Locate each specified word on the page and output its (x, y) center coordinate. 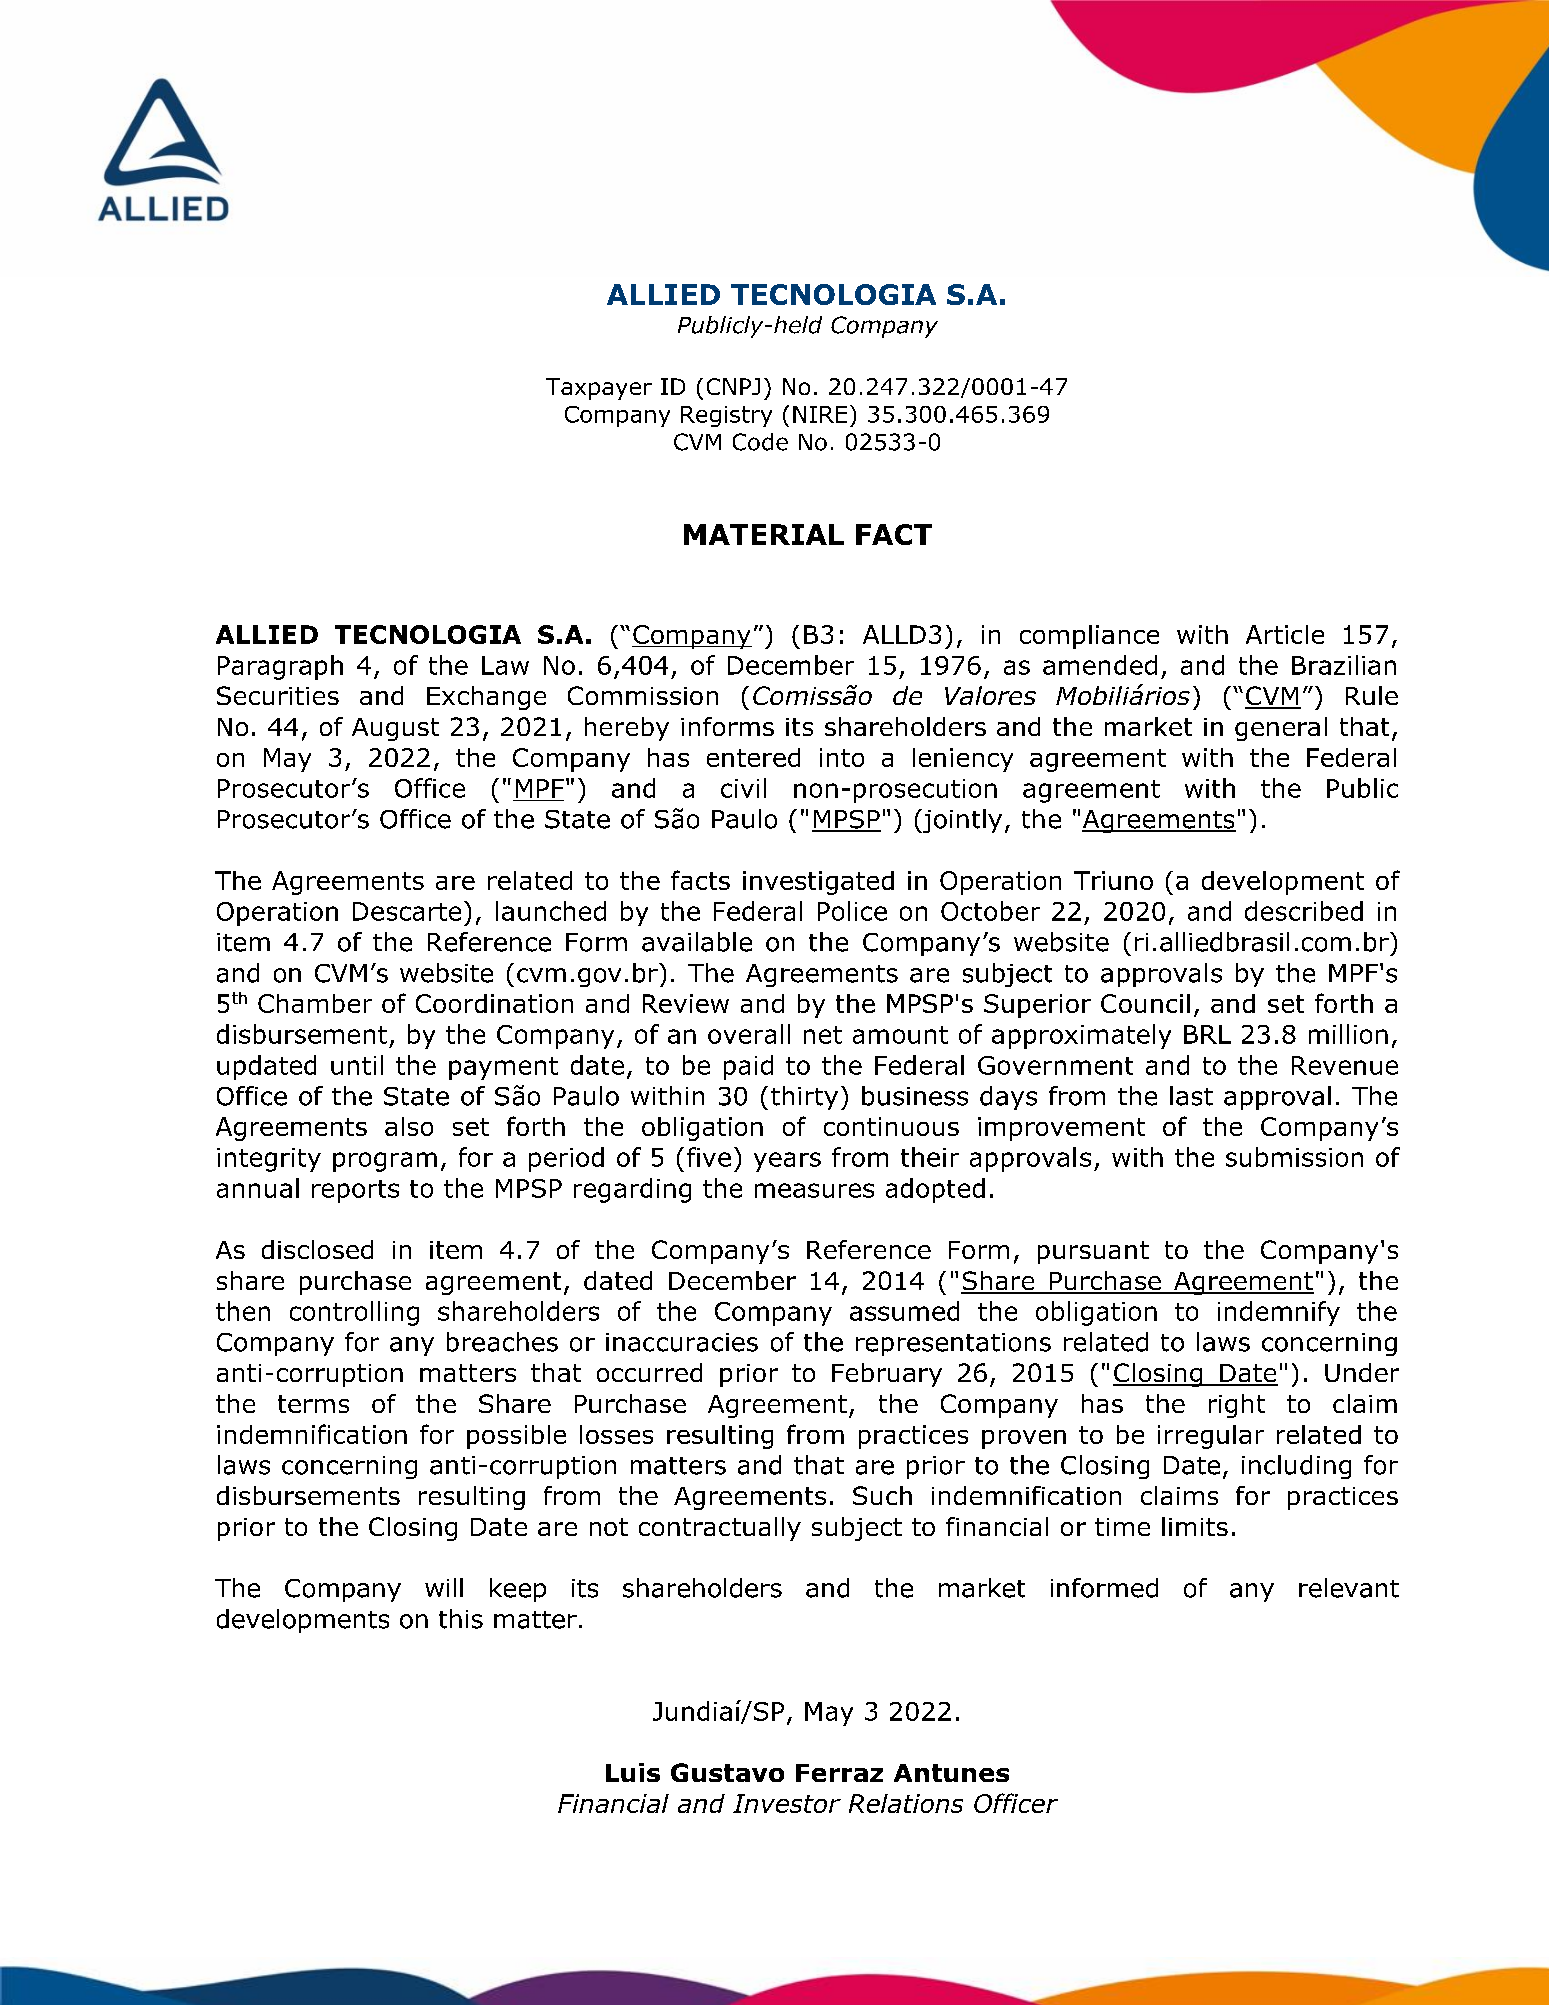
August (395, 729)
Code (760, 442)
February (887, 1375)
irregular (1211, 1437)
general (1281, 729)
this (461, 1619)
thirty (804, 1098)
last (1191, 1096)
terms (313, 1404)
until (357, 1065)
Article (1285, 634)
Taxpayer (599, 389)
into (842, 757)
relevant (1349, 1588)
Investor (787, 1803)
